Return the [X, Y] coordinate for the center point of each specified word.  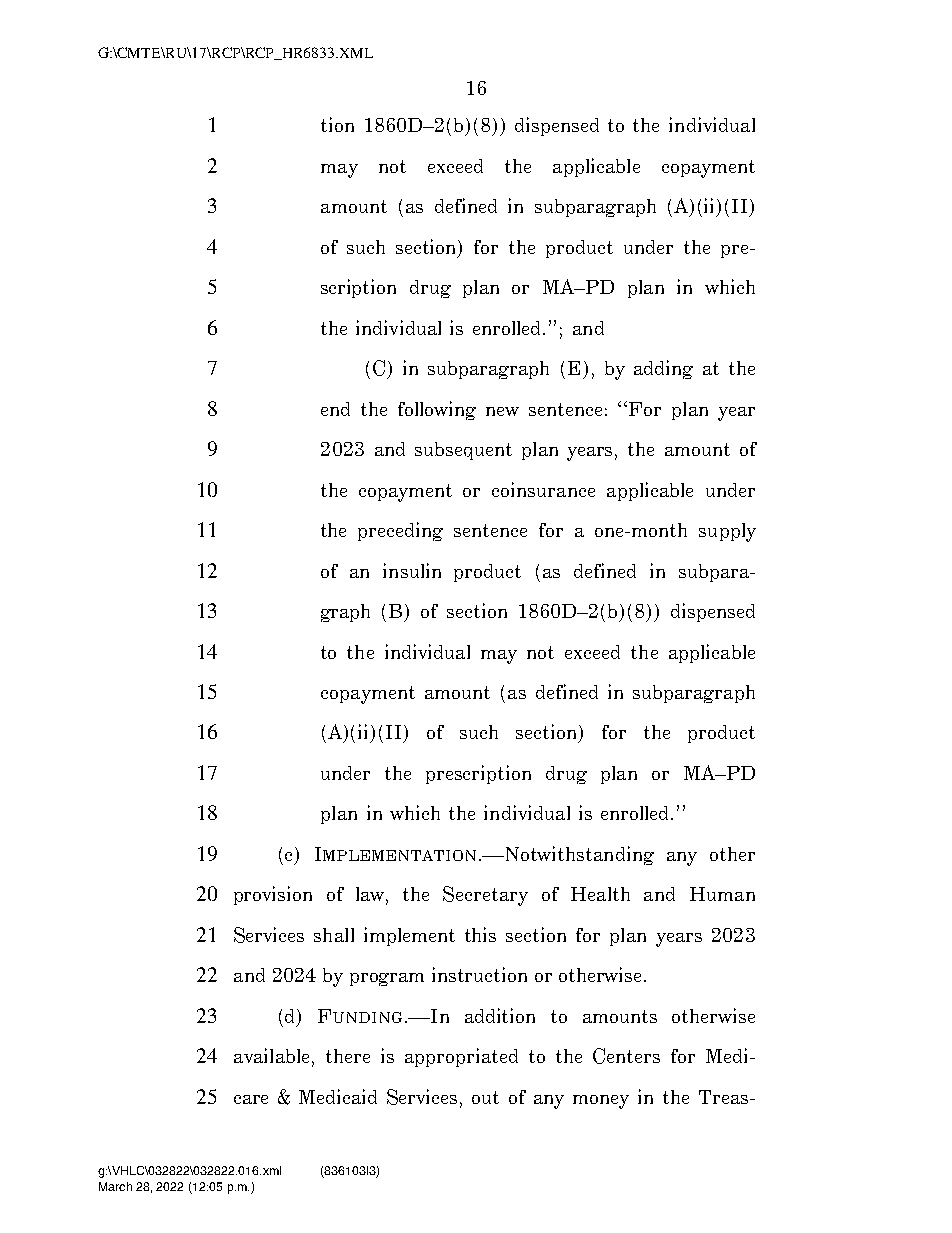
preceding [400, 531]
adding [663, 369]
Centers [626, 1056]
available [271, 1055]
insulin [412, 570]
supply [727, 532]
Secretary [485, 896]
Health [600, 894]
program [387, 979]
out [485, 1097]
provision [273, 895]
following [437, 410]
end [335, 409]
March [115, 1186]
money [601, 1102]
